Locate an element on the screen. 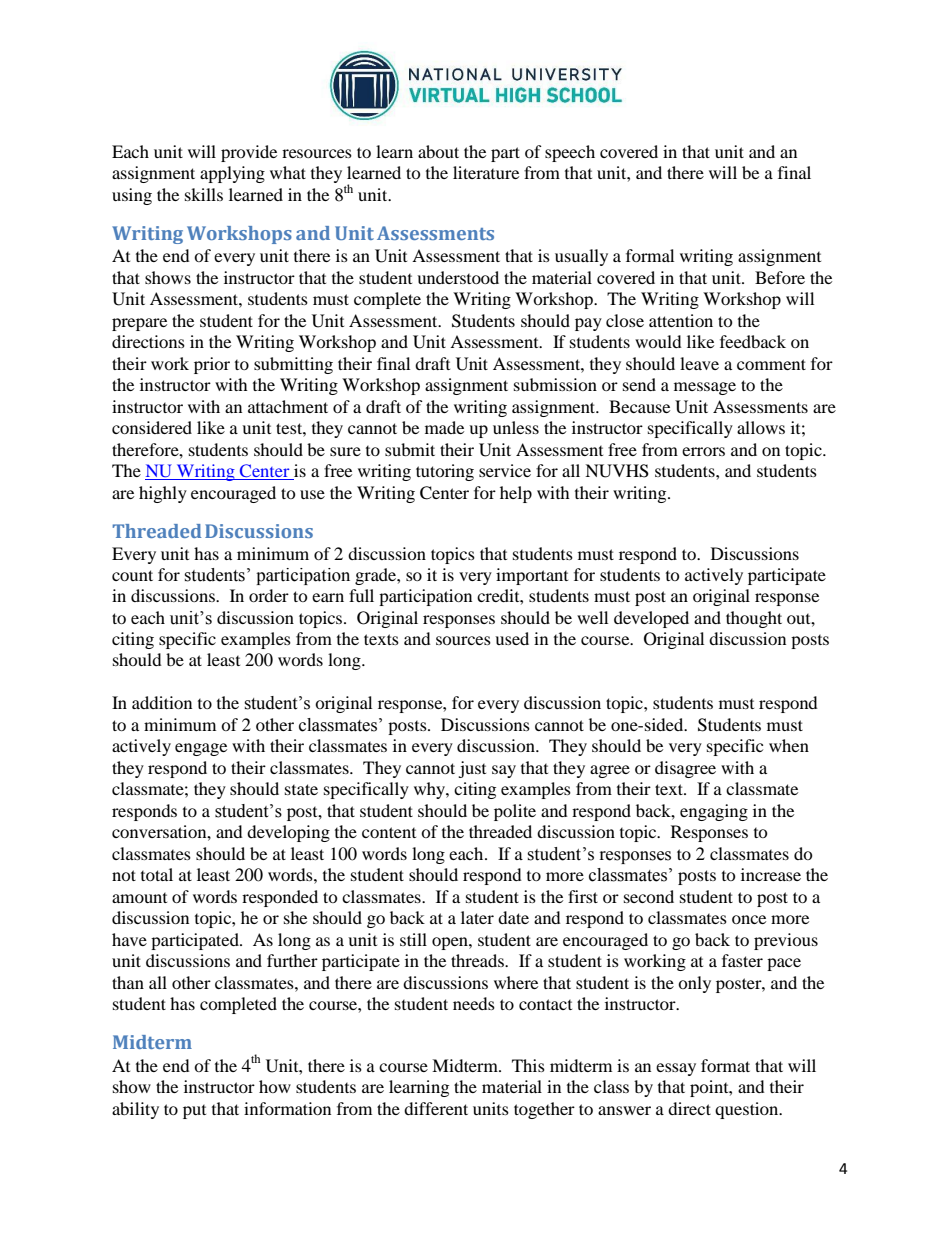 This screenshot has width=952, height=1233. engaging is located at coordinates (714, 812).
